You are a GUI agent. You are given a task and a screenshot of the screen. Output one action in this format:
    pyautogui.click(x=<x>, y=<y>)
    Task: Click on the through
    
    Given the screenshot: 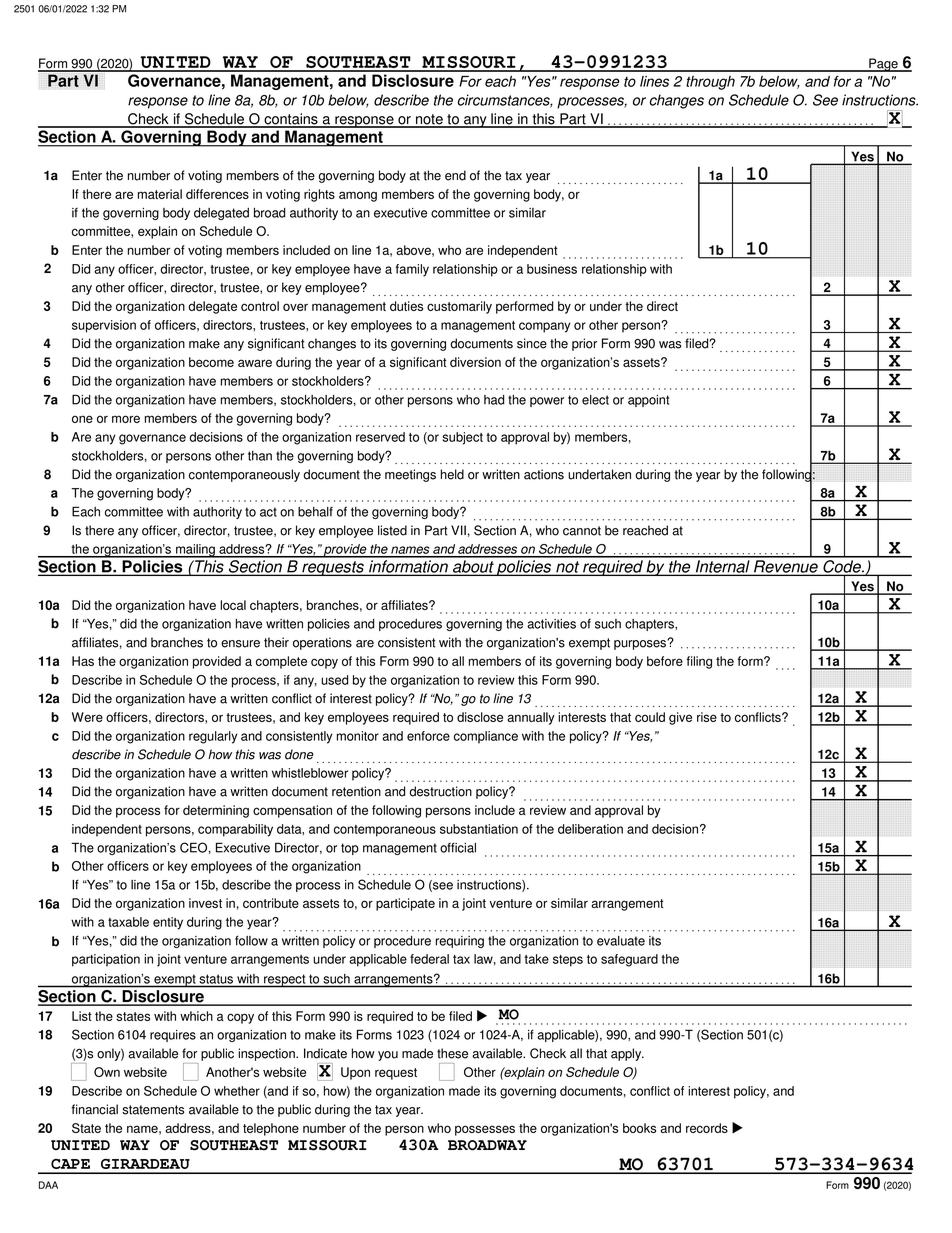 What is the action you would take?
    pyautogui.click(x=710, y=83)
